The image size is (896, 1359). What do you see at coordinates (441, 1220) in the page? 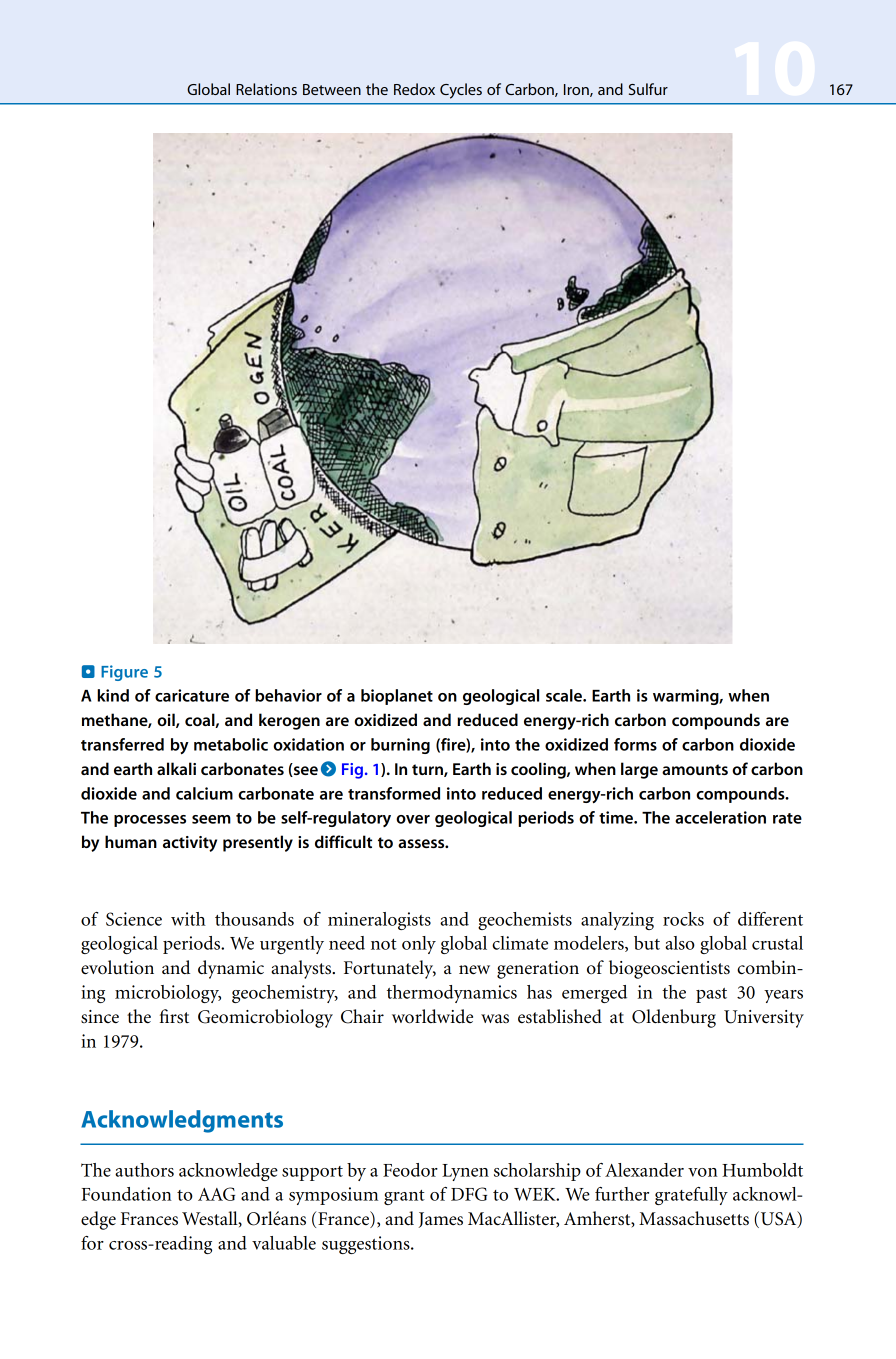
I see `James` at bounding box center [441, 1220].
